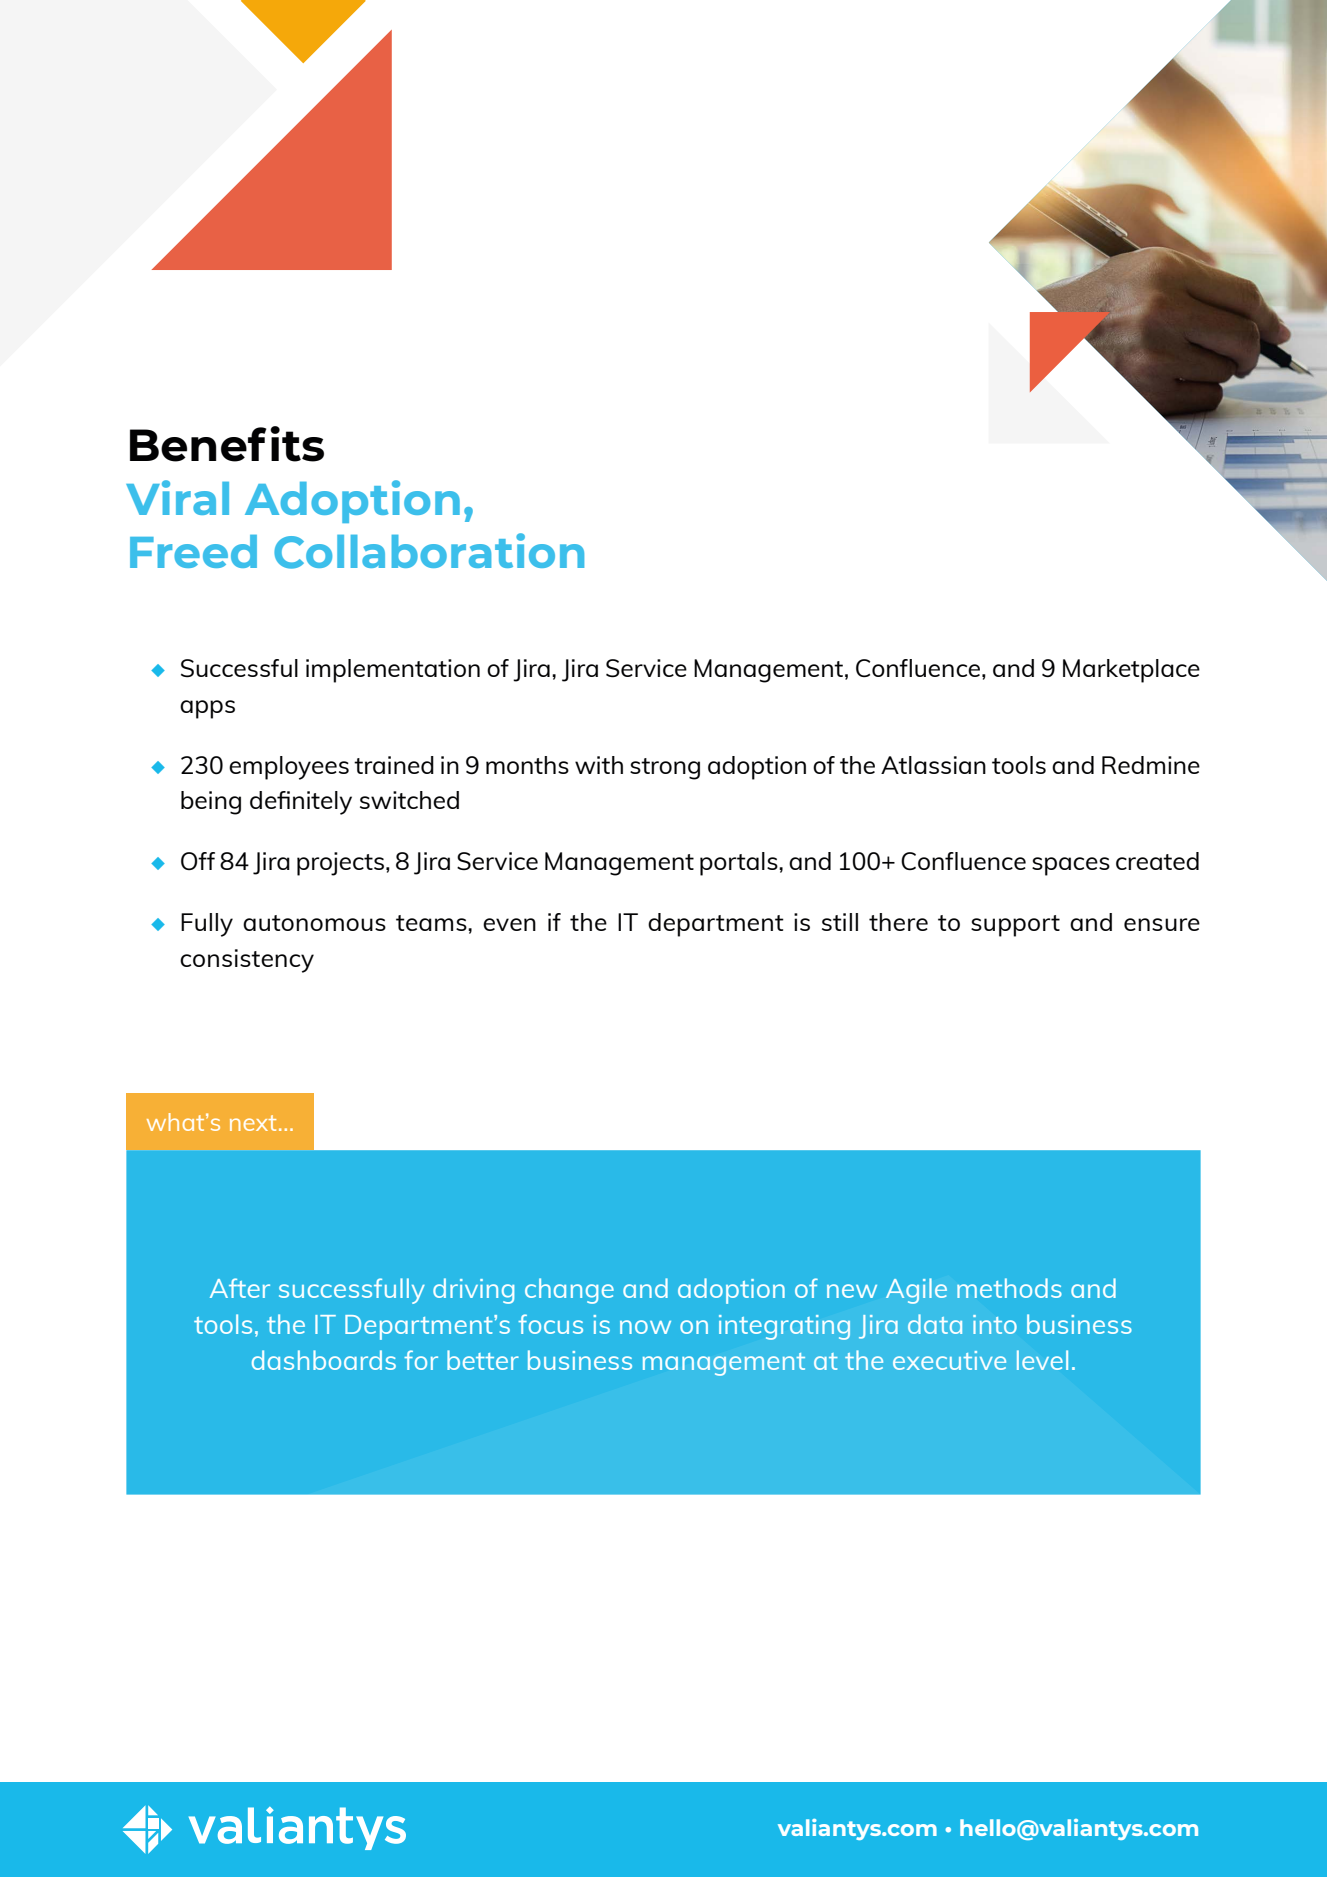 The image size is (1327, 1877). Describe the element at coordinates (324, 1360) in the screenshot. I see `dashboards` at that location.
